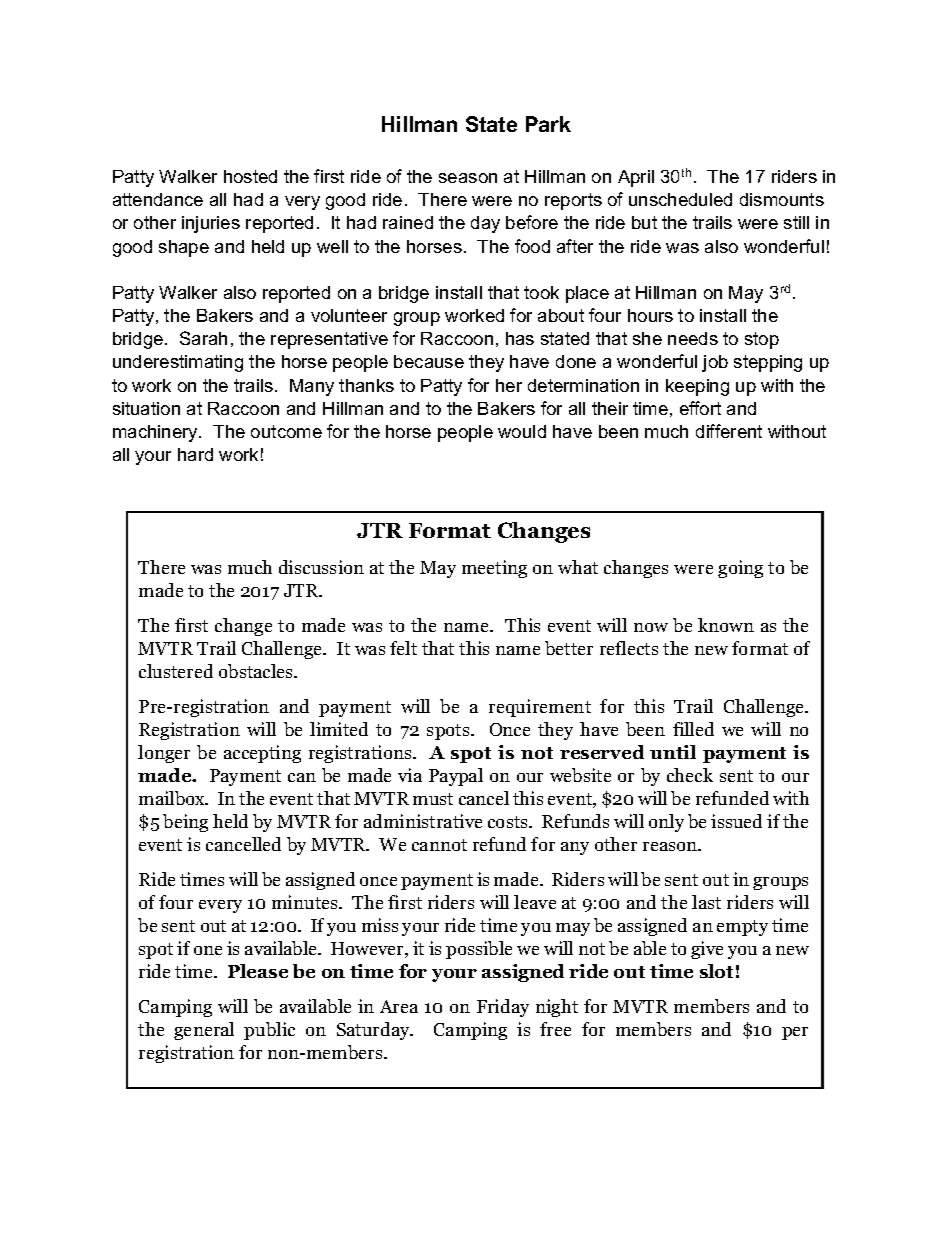  What do you see at coordinates (429, 361) in the screenshot?
I see `because` at bounding box center [429, 361].
